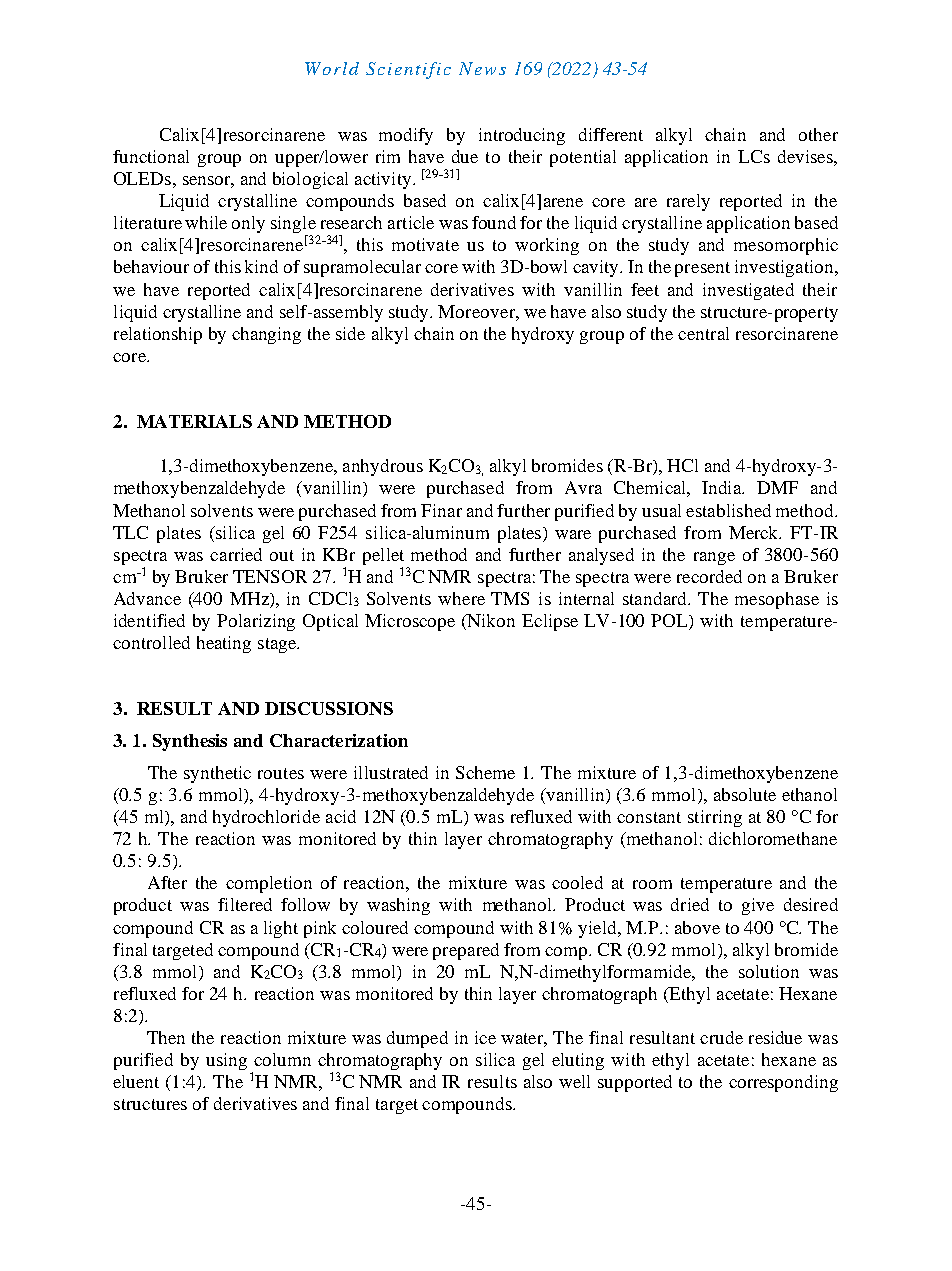 The width and height of the image is (952, 1271). What do you see at coordinates (818, 134) in the image?
I see `other` at bounding box center [818, 134].
